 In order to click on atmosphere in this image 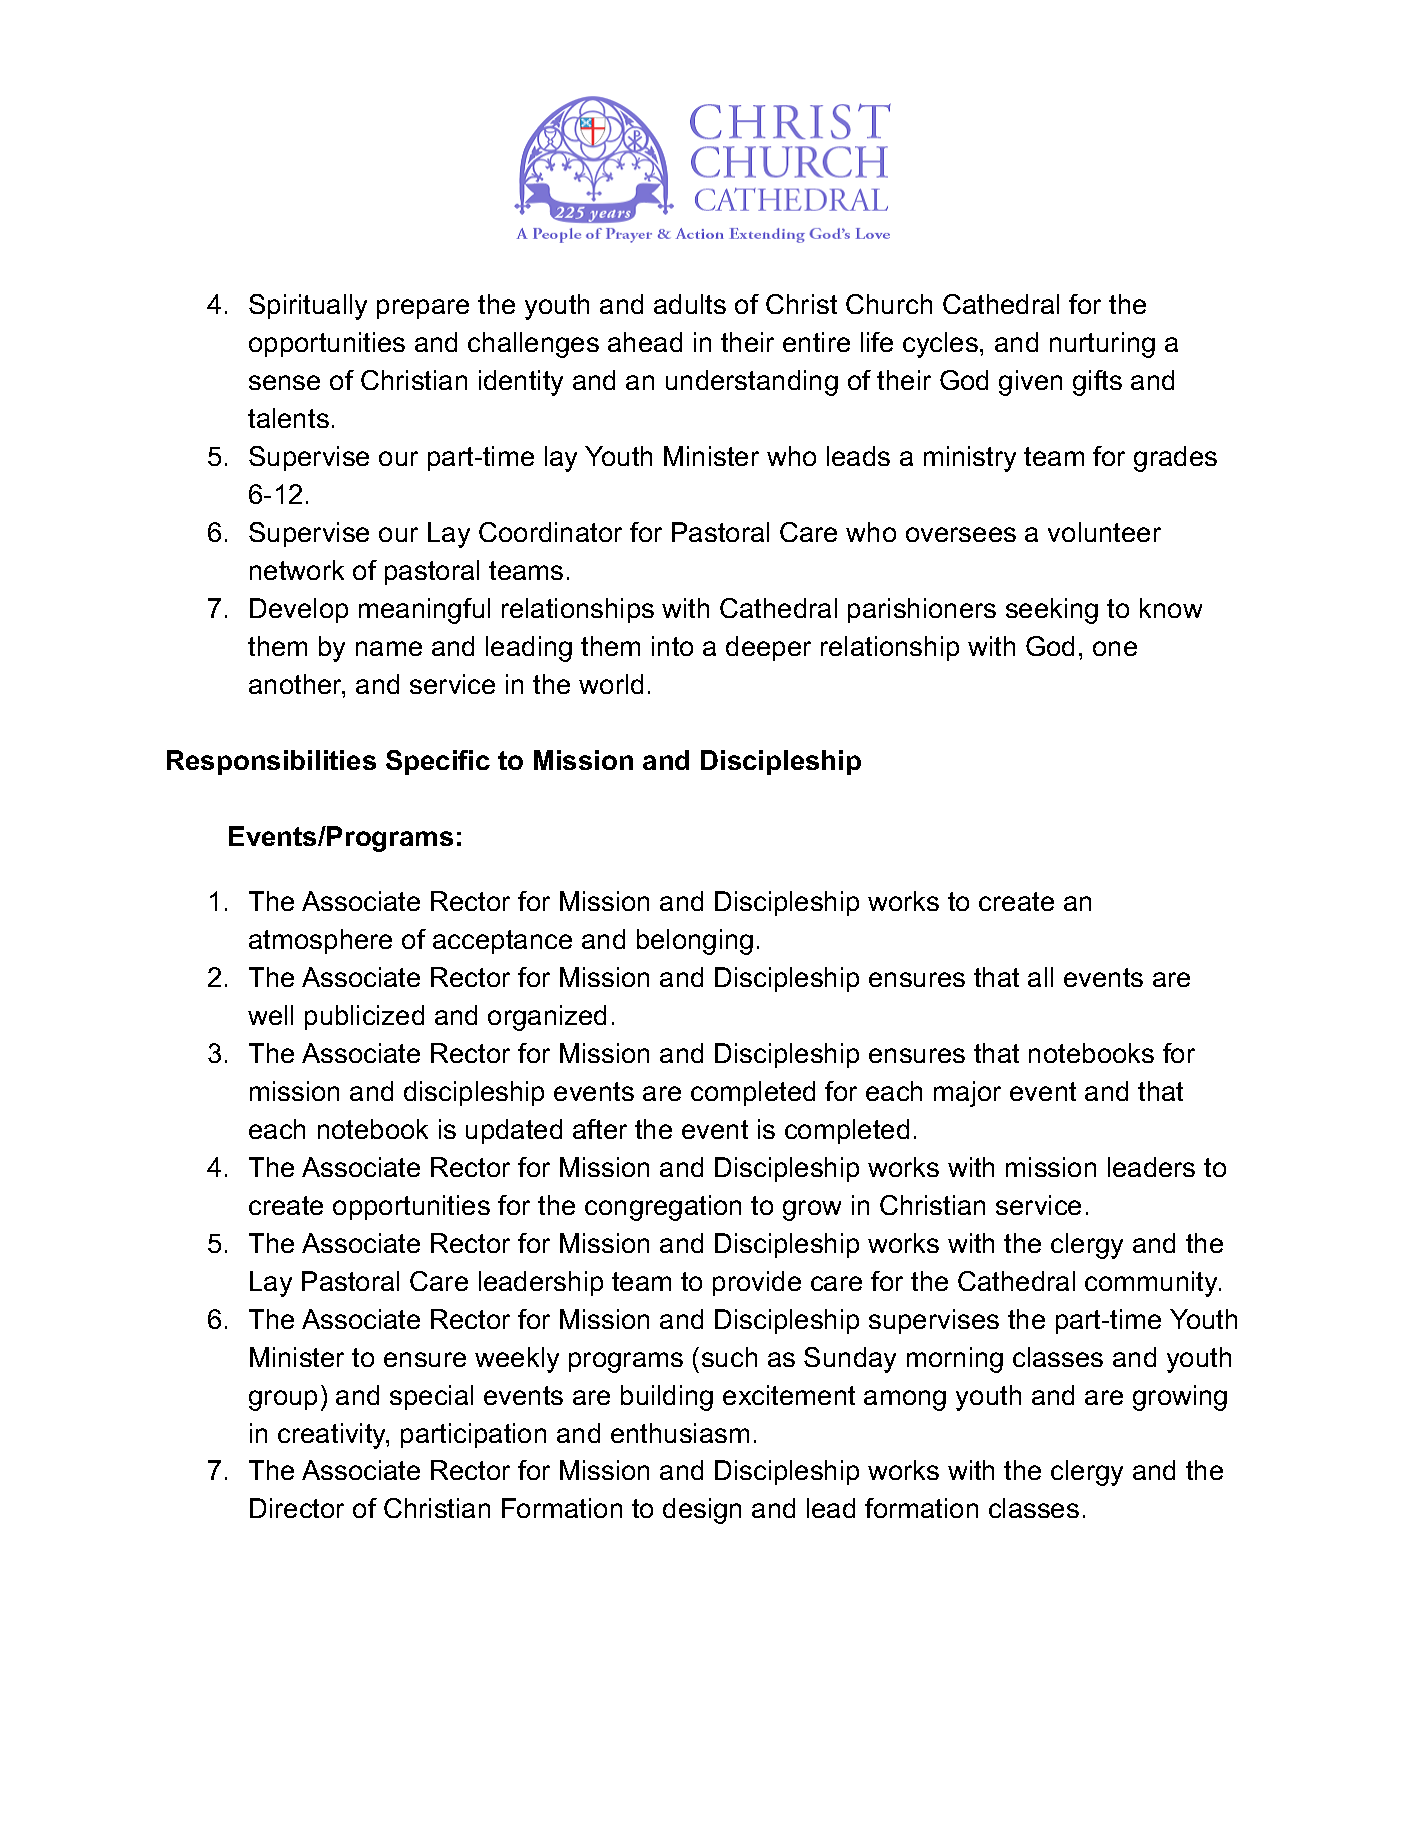, I will do `click(320, 941)`.
